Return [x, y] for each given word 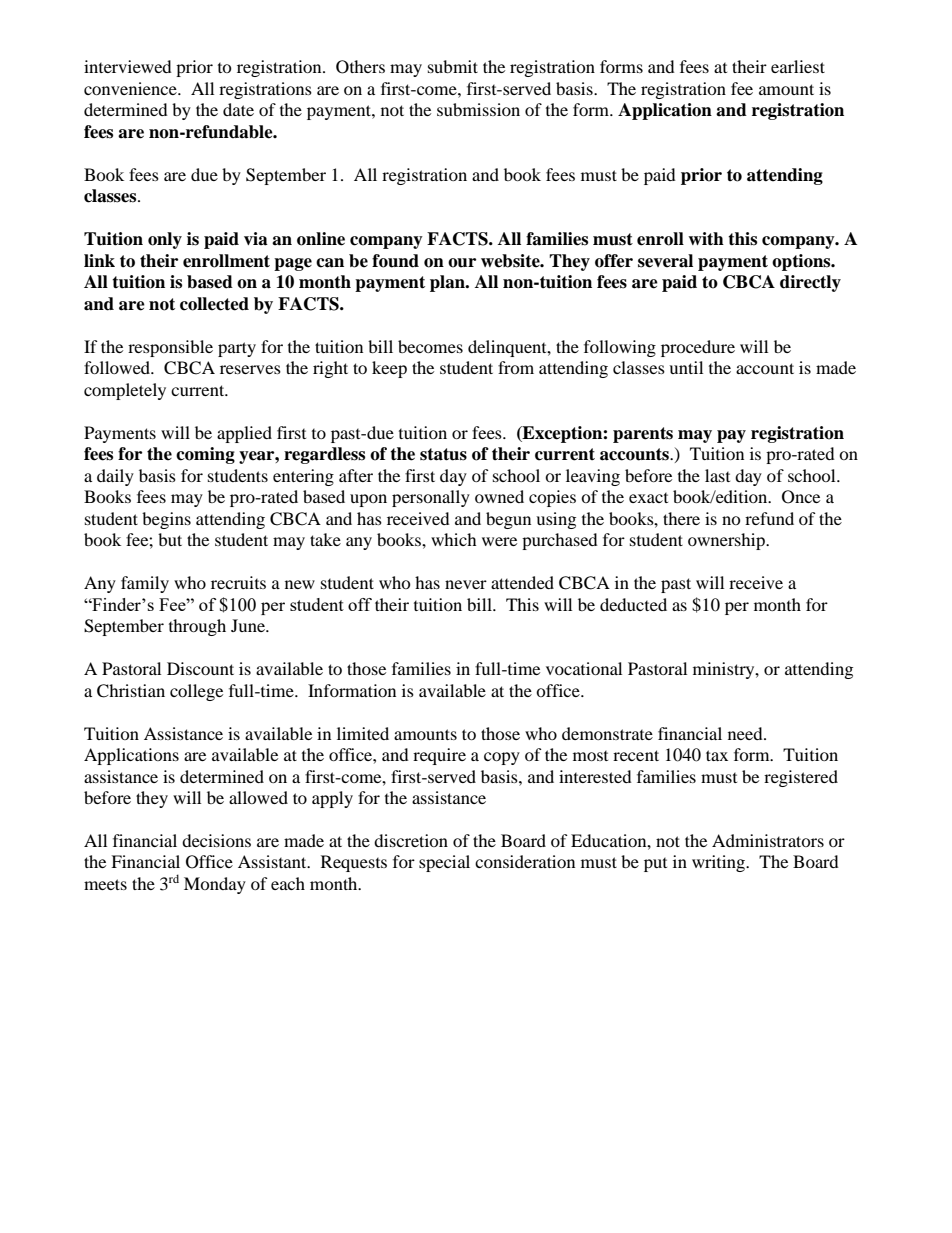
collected [214, 304]
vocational [584, 668]
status [443, 454]
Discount [200, 668]
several [665, 261]
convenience [131, 88]
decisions [216, 840]
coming [205, 455]
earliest [798, 66]
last [717, 475]
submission [478, 109]
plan [448, 283]
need [746, 733]
